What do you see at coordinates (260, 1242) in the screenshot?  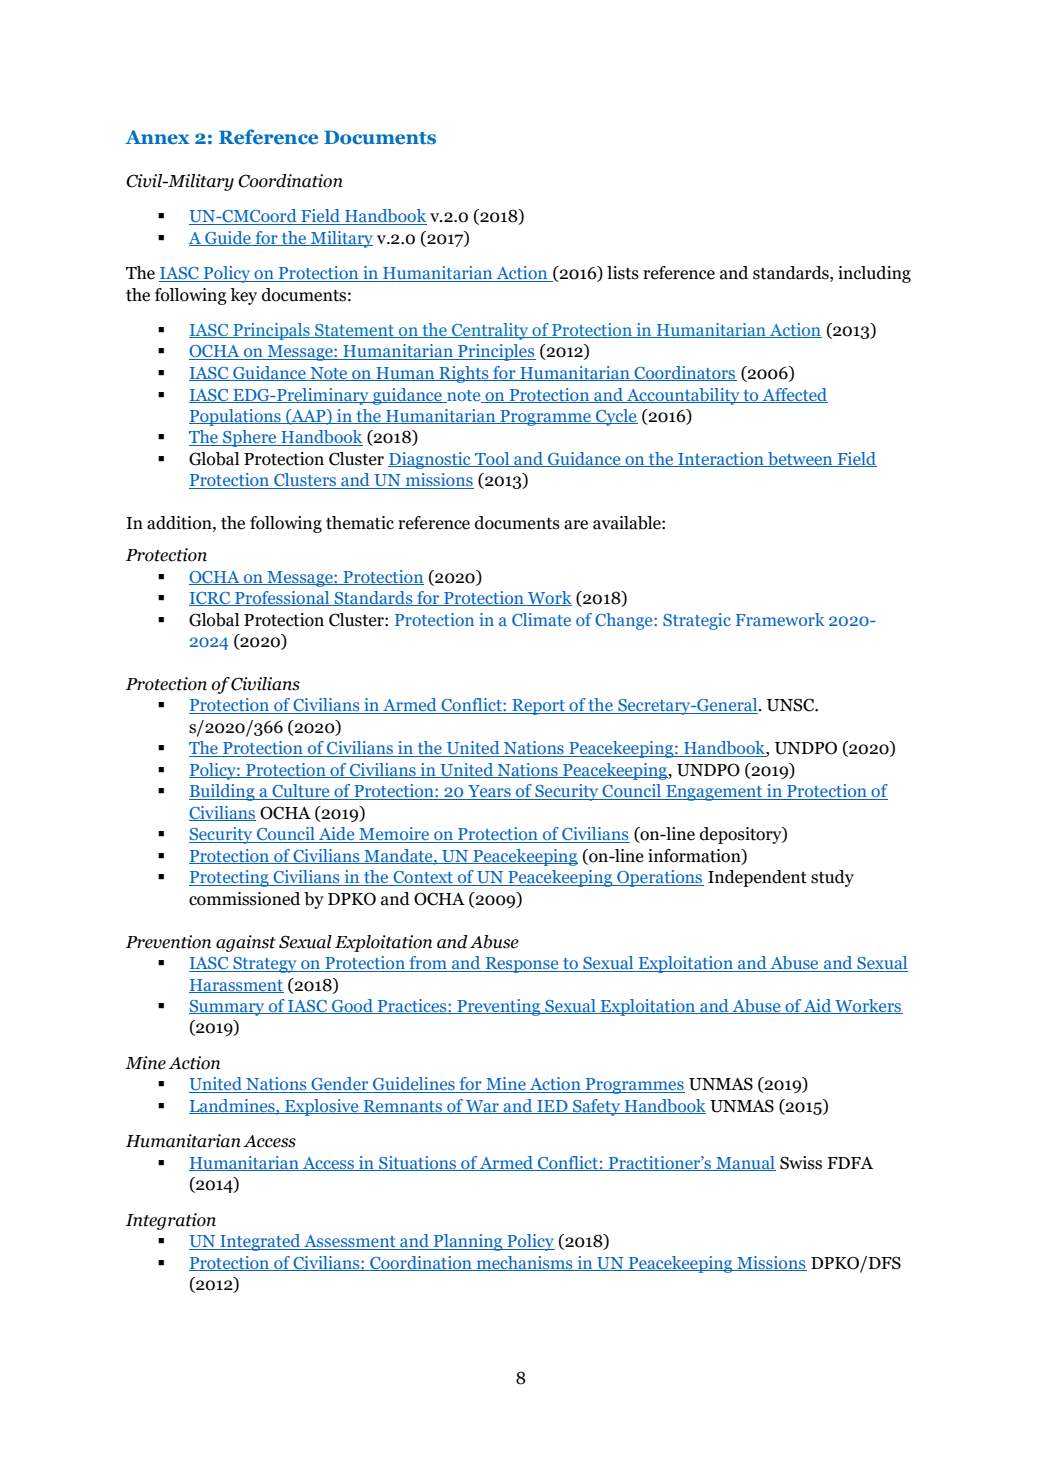 I see `Integrated` at bounding box center [260, 1242].
